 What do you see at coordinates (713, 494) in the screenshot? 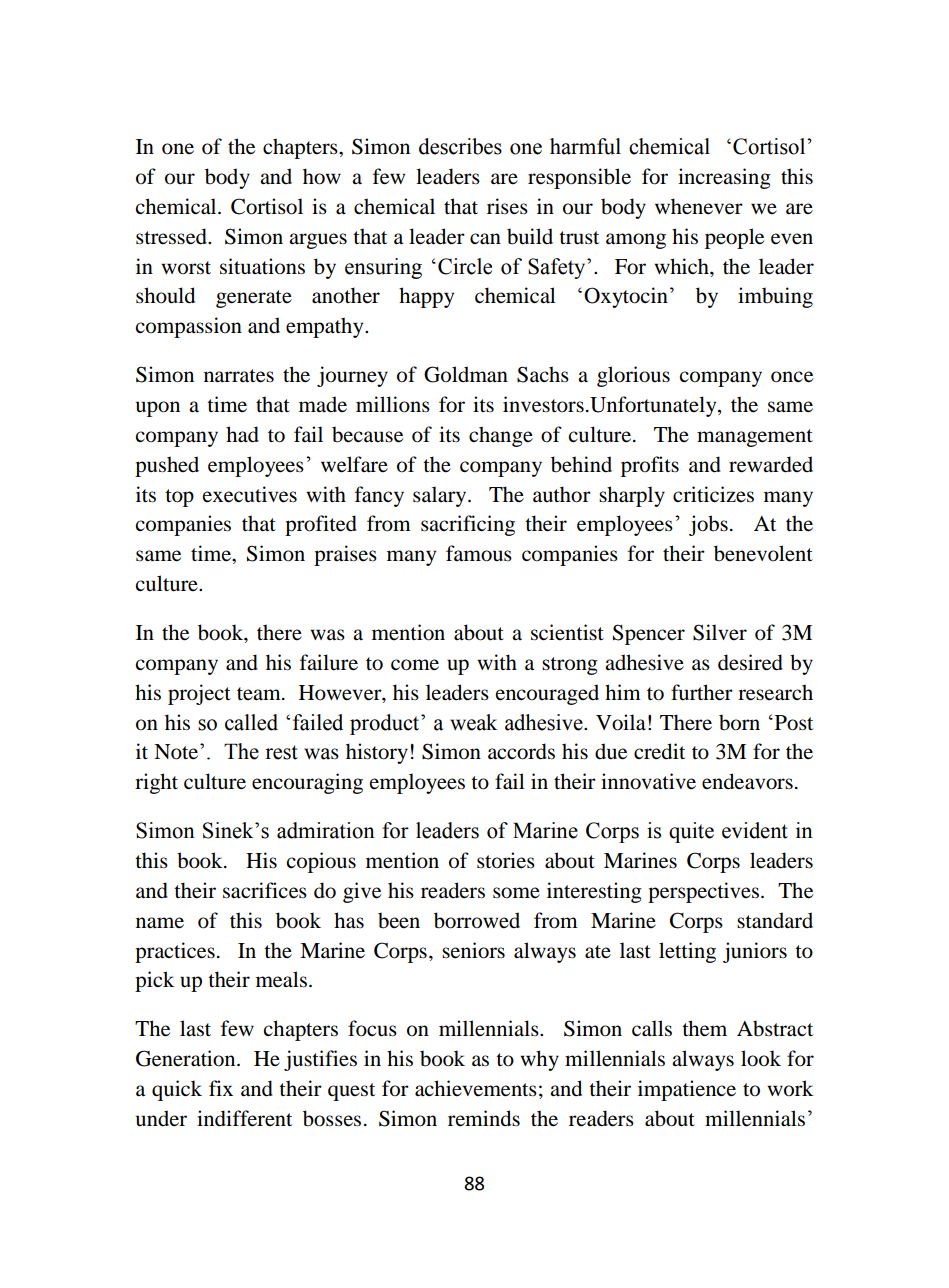
I see `criticizes` at bounding box center [713, 494].
